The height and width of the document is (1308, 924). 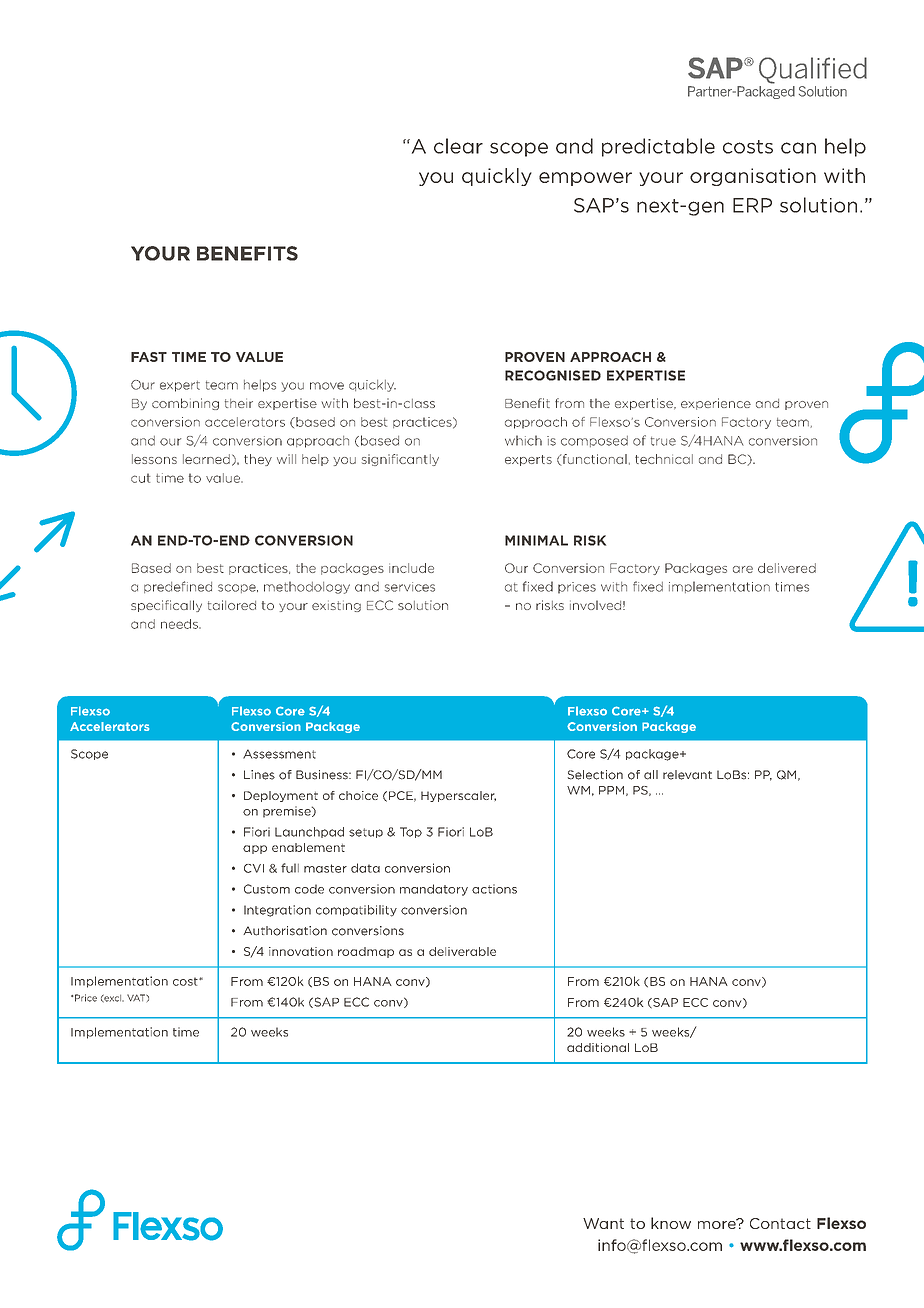 I want to click on clear, so click(x=458, y=146).
